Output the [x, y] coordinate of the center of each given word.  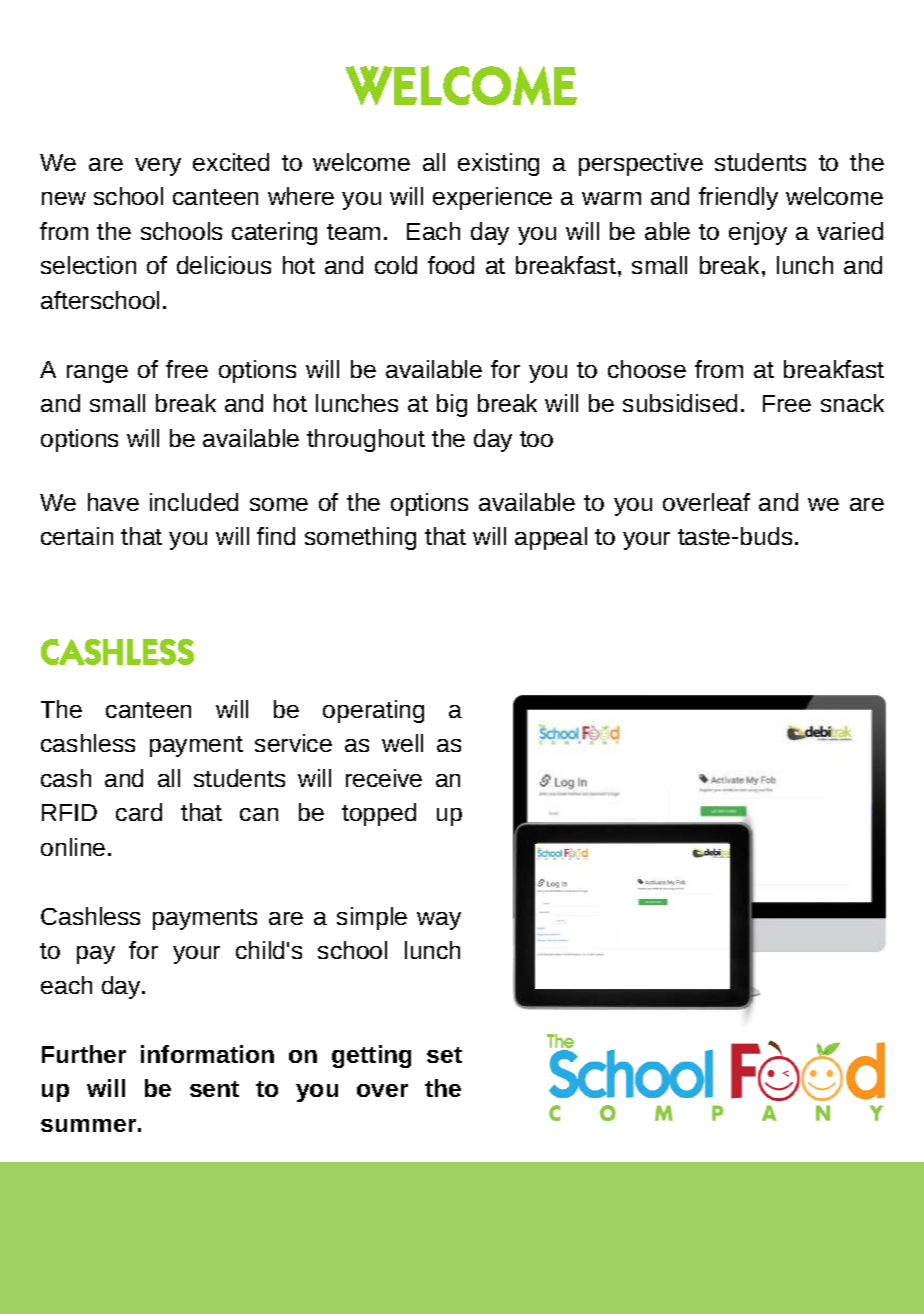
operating [373, 711]
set [444, 1055]
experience [492, 198]
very [158, 167]
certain [77, 536]
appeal [551, 538]
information [207, 1054]
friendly [738, 198]
